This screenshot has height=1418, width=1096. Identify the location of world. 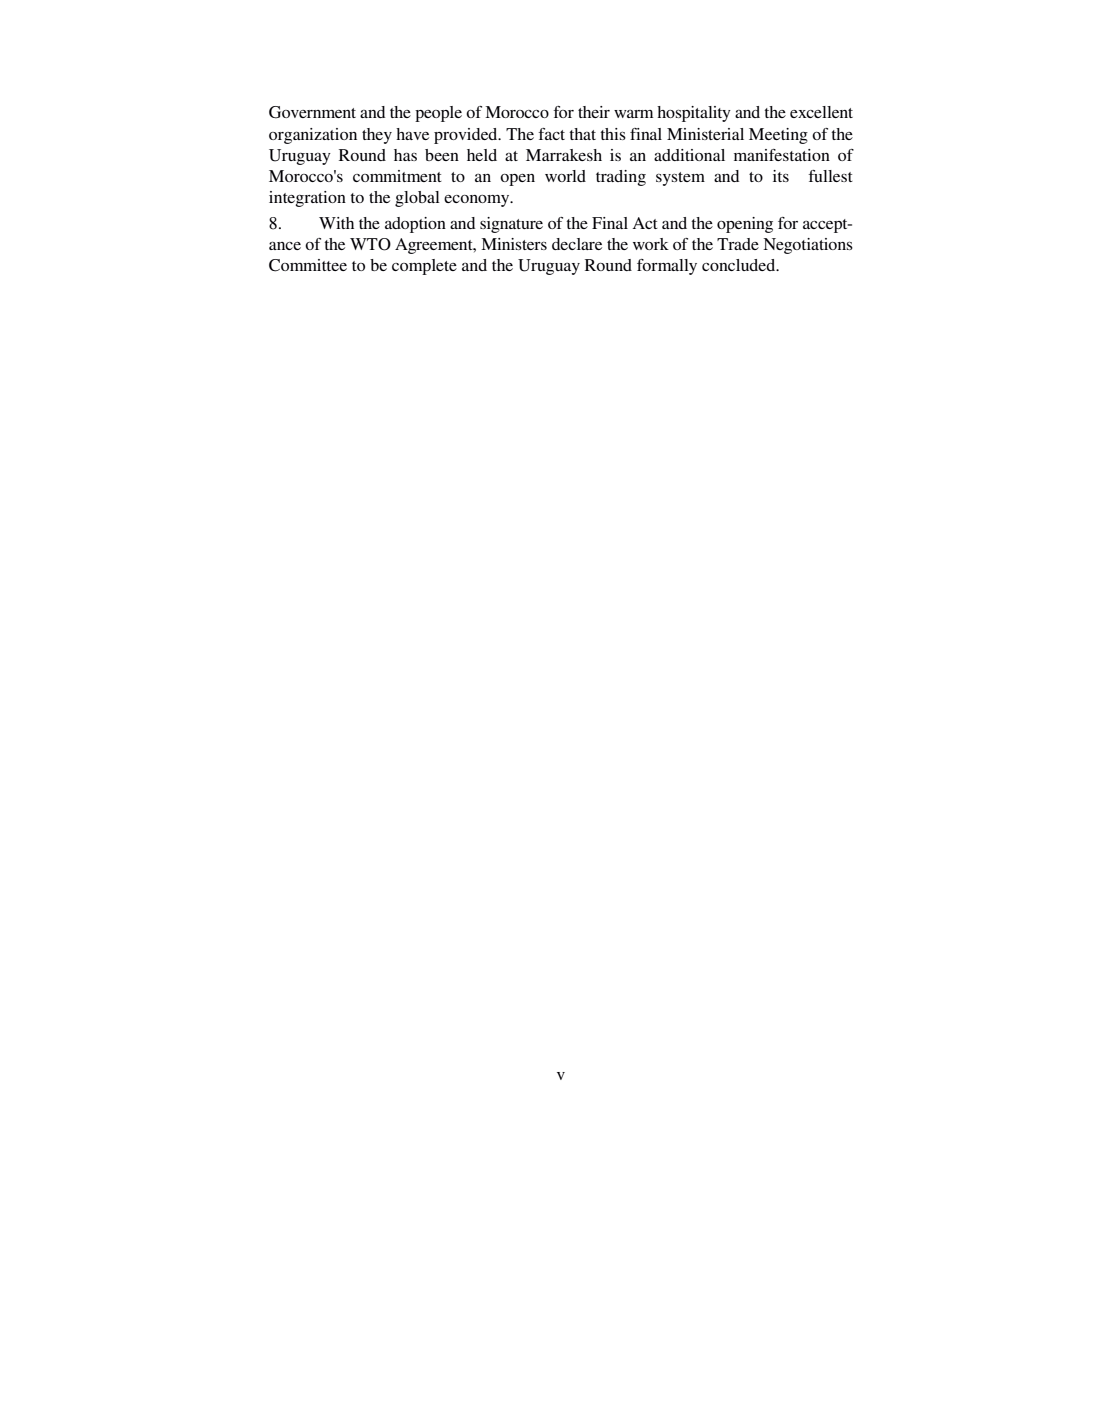
(565, 176).
